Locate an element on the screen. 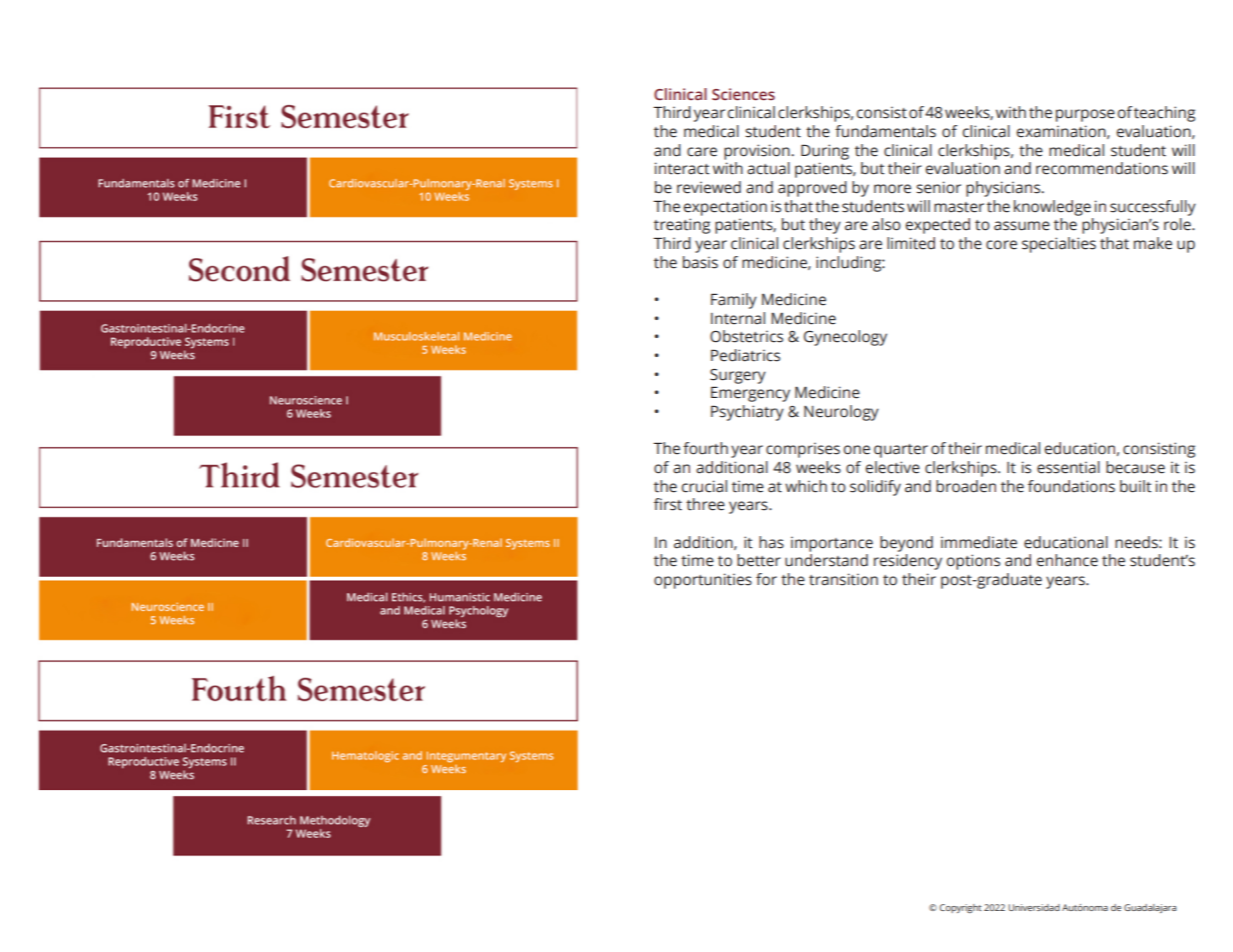 The height and width of the screenshot is (952, 1233). broaden is located at coordinates (966, 486).
